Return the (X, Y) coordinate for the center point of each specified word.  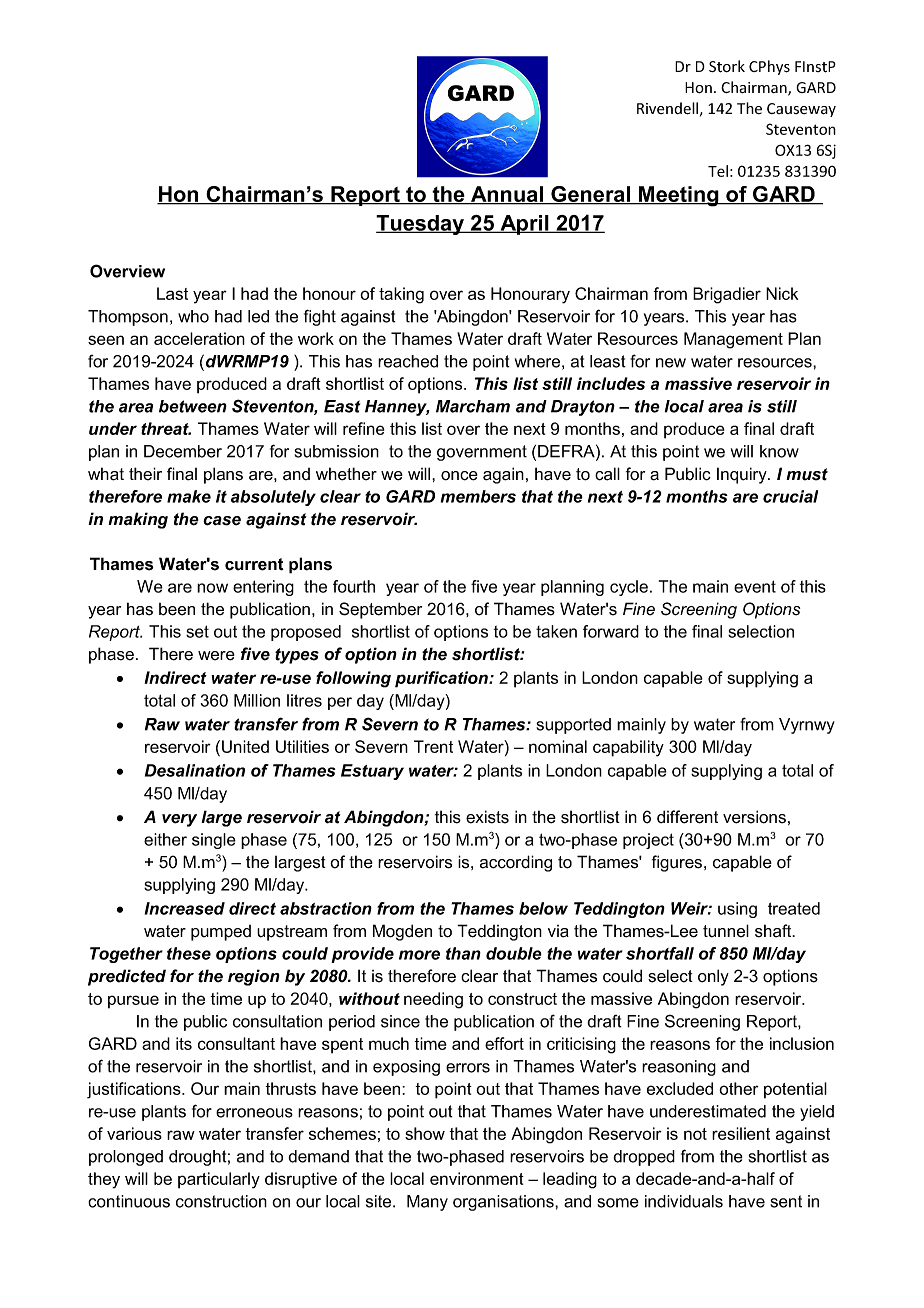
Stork (727, 66)
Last (172, 293)
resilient (741, 1133)
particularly (219, 1180)
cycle (629, 588)
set (197, 631)
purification (442, 679)
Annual (507, 195)
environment (477, 1178)
